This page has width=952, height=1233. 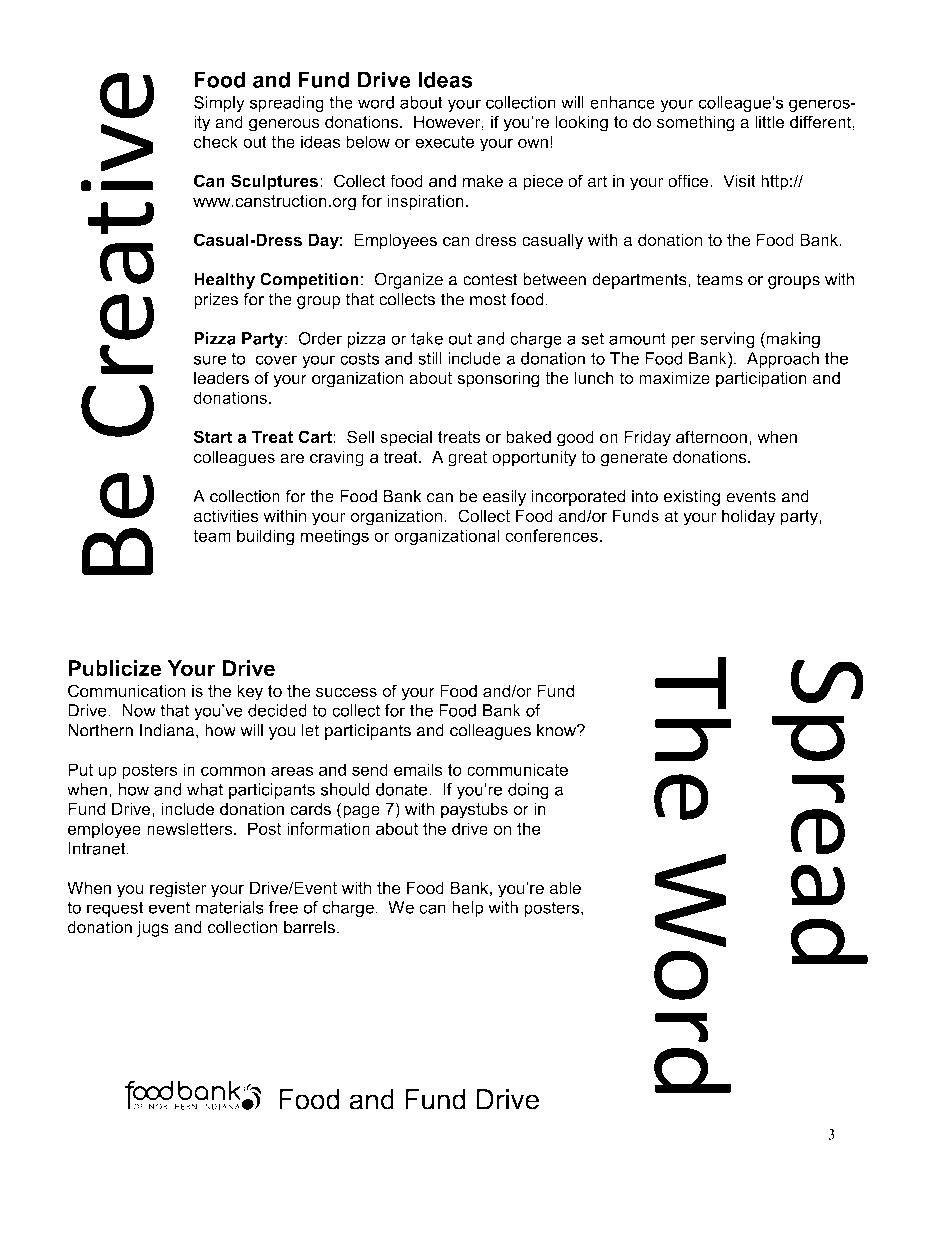 I want to click on something, so click(x=696, y=123).
